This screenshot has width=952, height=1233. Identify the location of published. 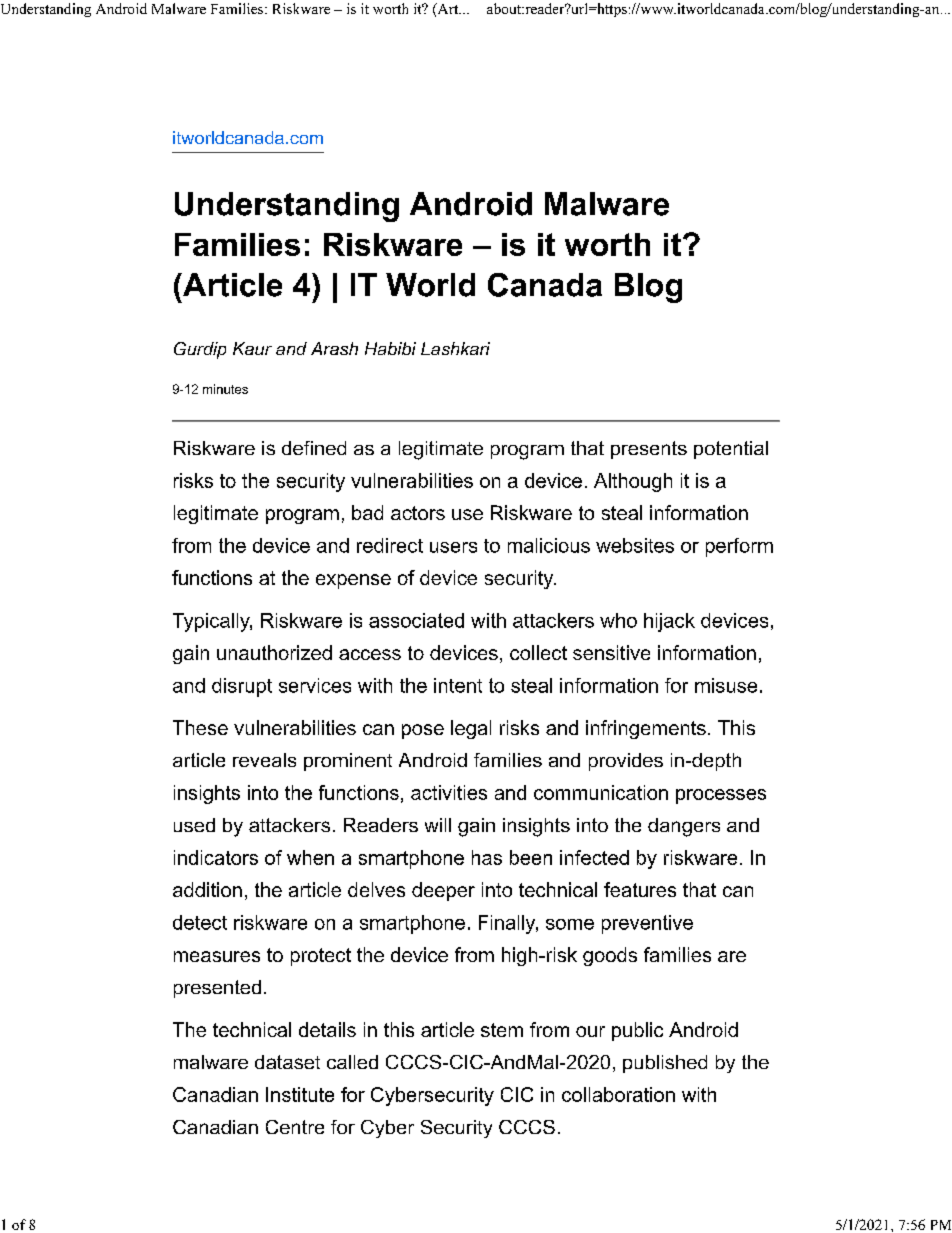
(665, 1064).
